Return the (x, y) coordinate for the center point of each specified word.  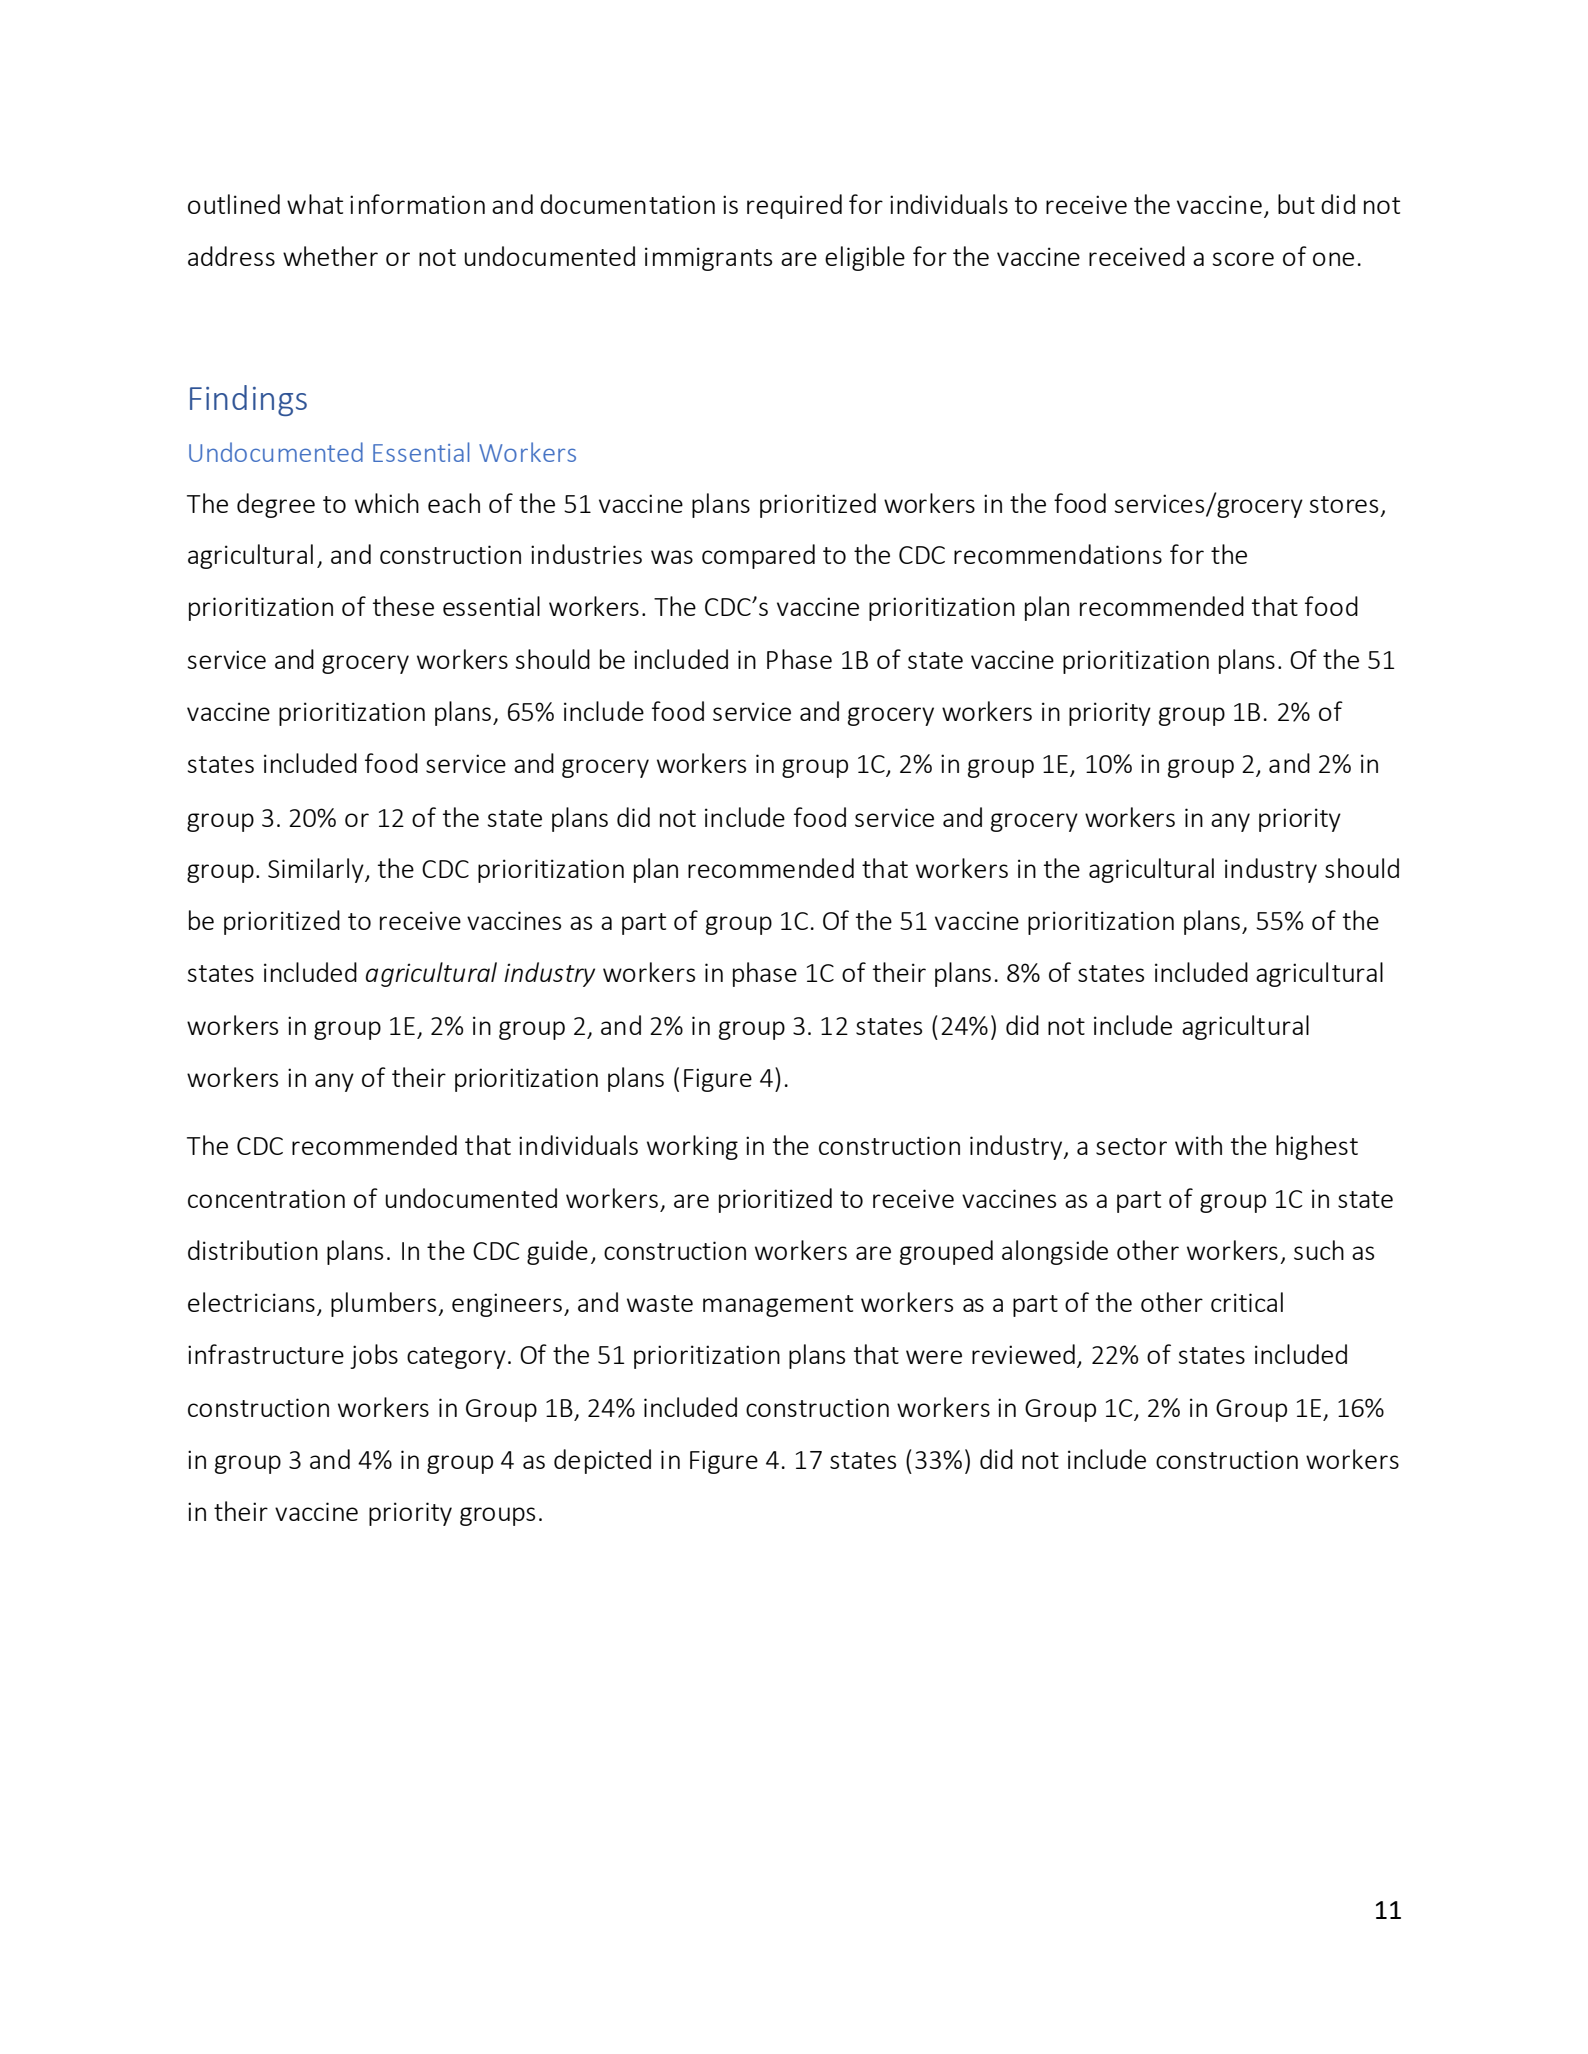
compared (758, 556)
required (794, 206)
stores (1344, 504)
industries (586, 554)
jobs (374, 1356)
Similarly (317, 870)
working (692, 1147)
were (934, 1357)
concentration (266, 1198)
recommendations (1058, 554)
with (1198, 1145)
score (1243, 259)
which (387, 503)
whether (330, 256)
